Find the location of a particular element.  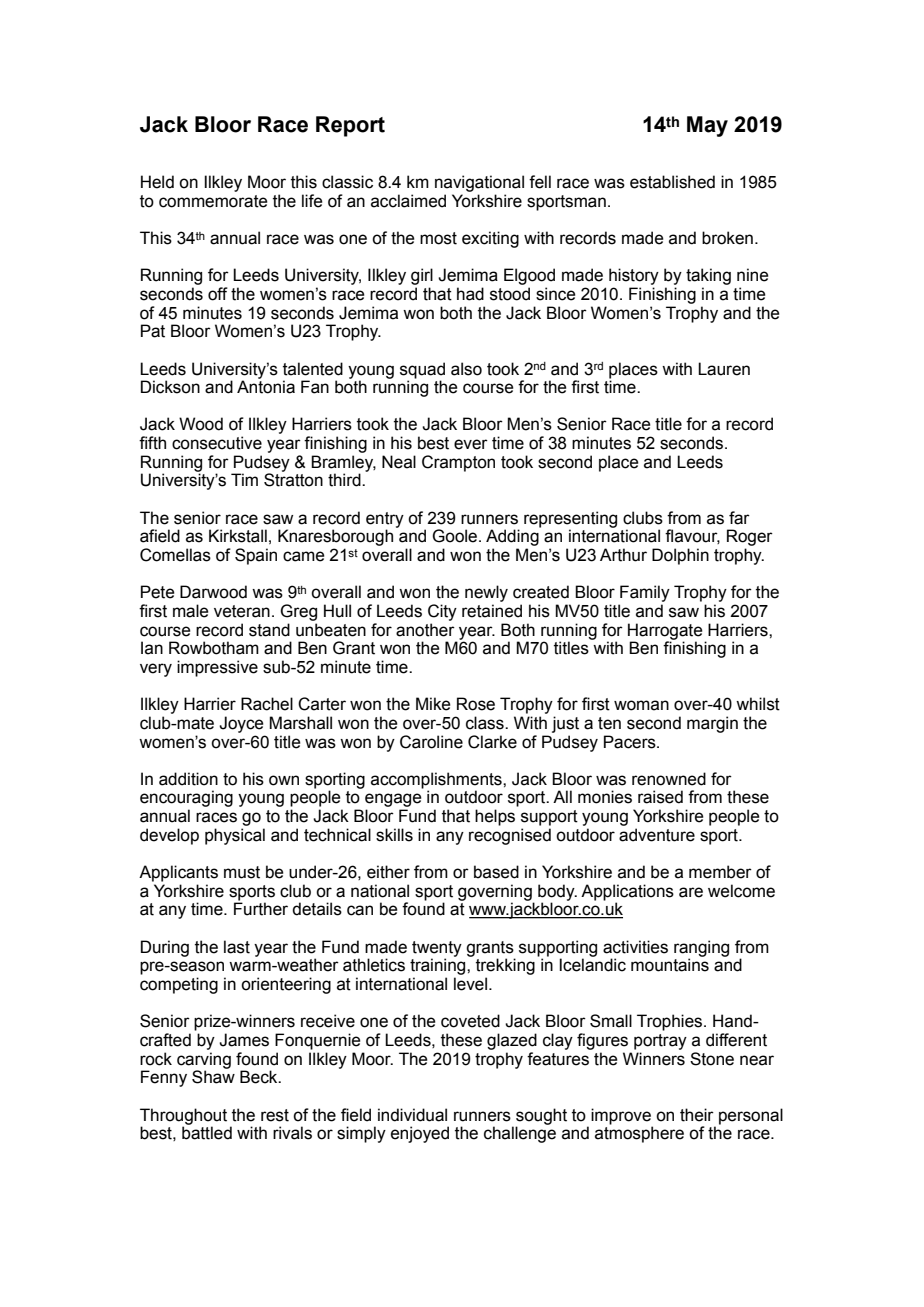

veteran is located at coordinates (242, 611).
